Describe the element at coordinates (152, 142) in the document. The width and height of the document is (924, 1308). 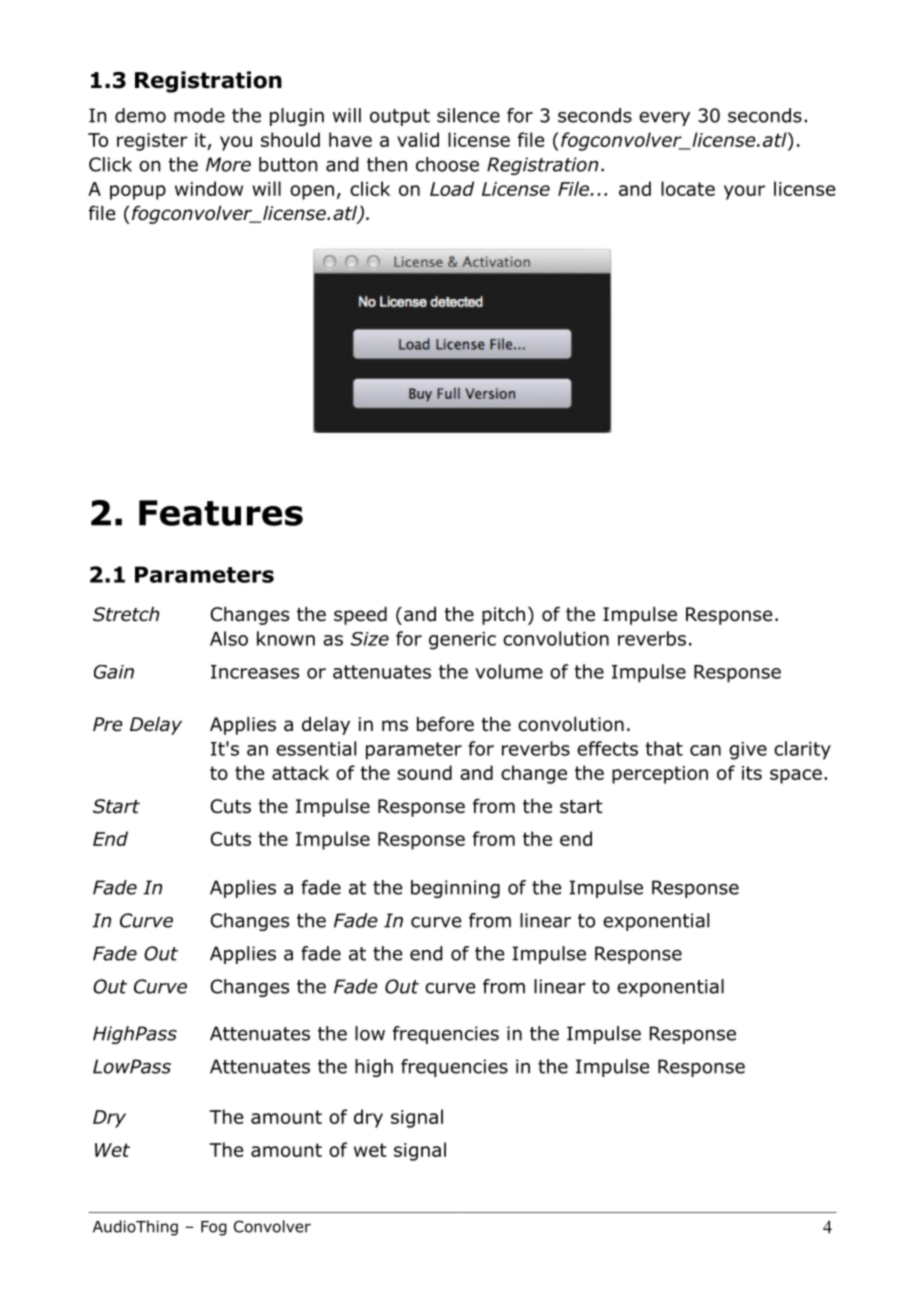
I see `register` at that location.
